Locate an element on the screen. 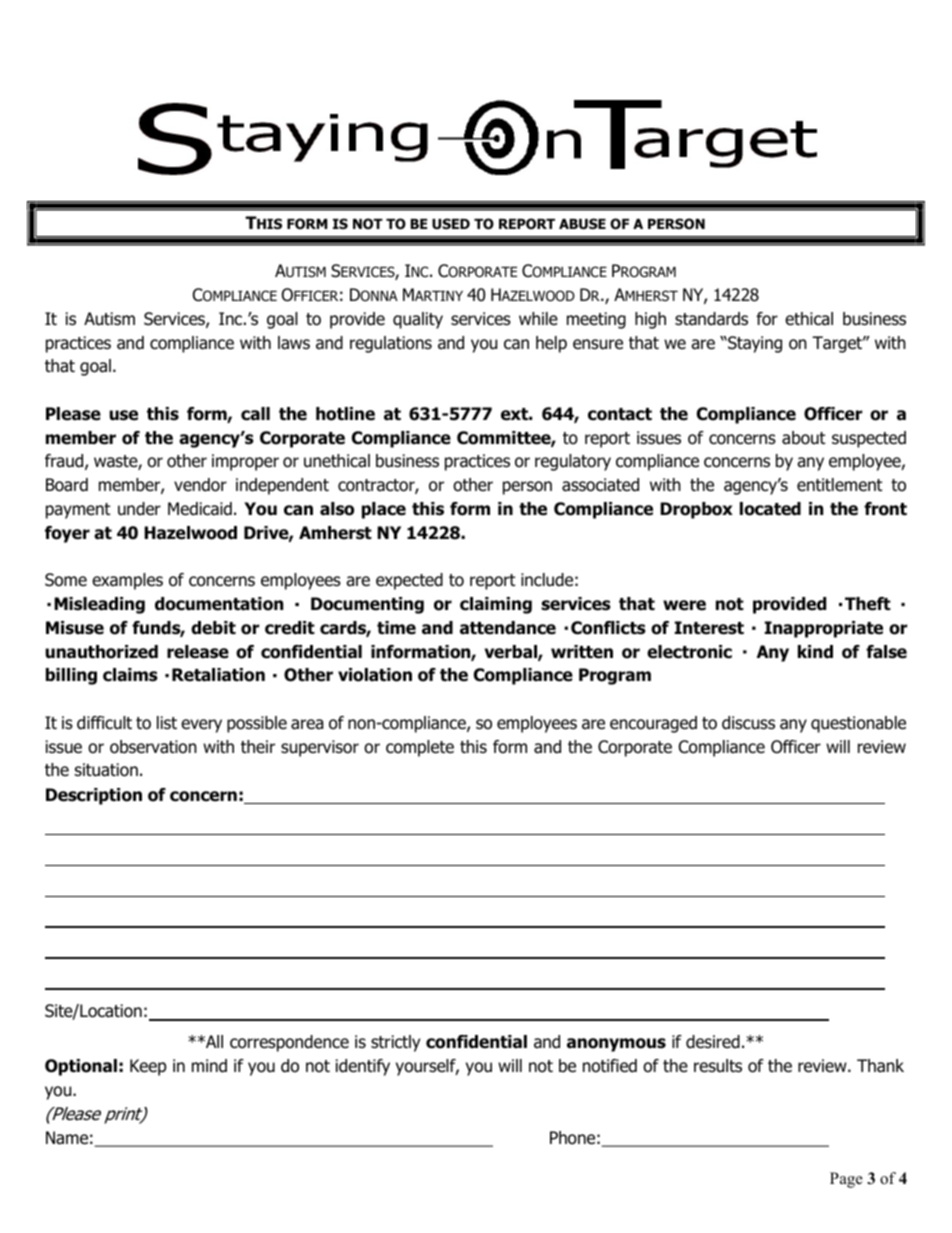  laws is located at coordinates (294, 343).
